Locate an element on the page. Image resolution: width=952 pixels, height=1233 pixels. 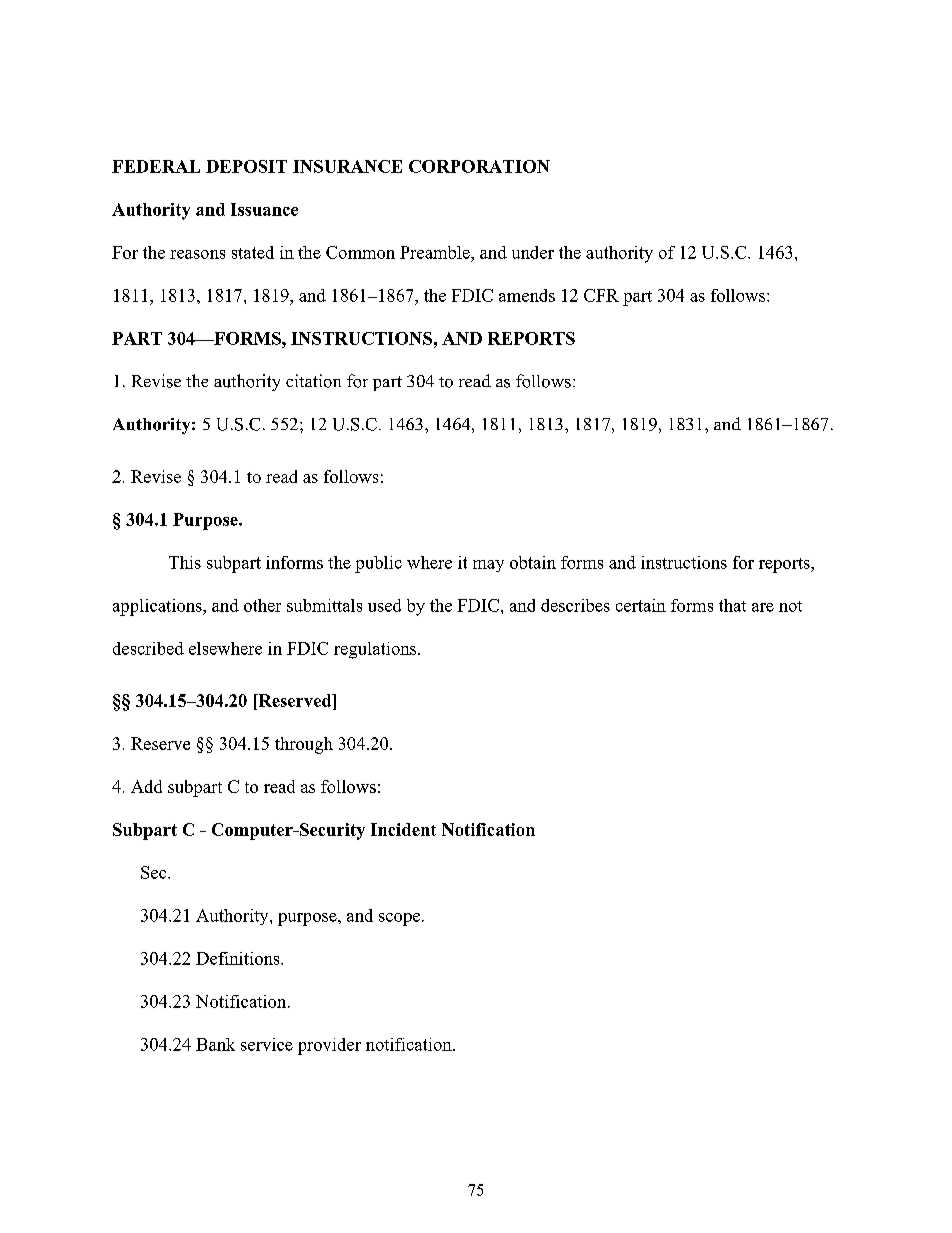
provider is located at coordinates (329, 1046).
